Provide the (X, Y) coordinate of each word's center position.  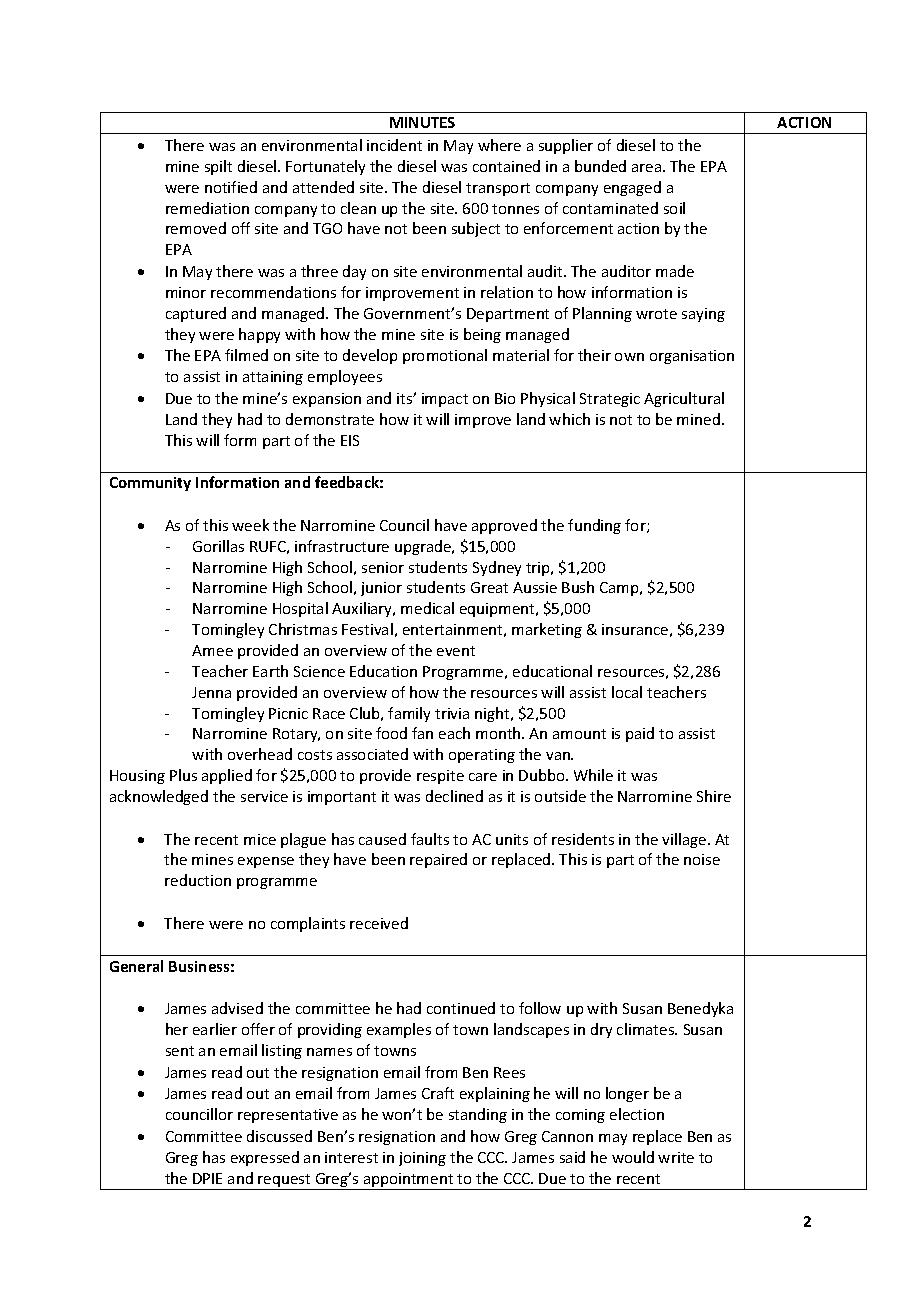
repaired (438, 860)
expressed (265, 1158)
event (456, 651)
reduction (198, 880)
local (627, 692)
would (633, 1157)
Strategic (610, 400)
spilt (218, 167)
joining (422, 1159)
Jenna (211, 692)
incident (394, 145)
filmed (246, 355)
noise (702, 859)
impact (445, 400)
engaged (632, 188)
